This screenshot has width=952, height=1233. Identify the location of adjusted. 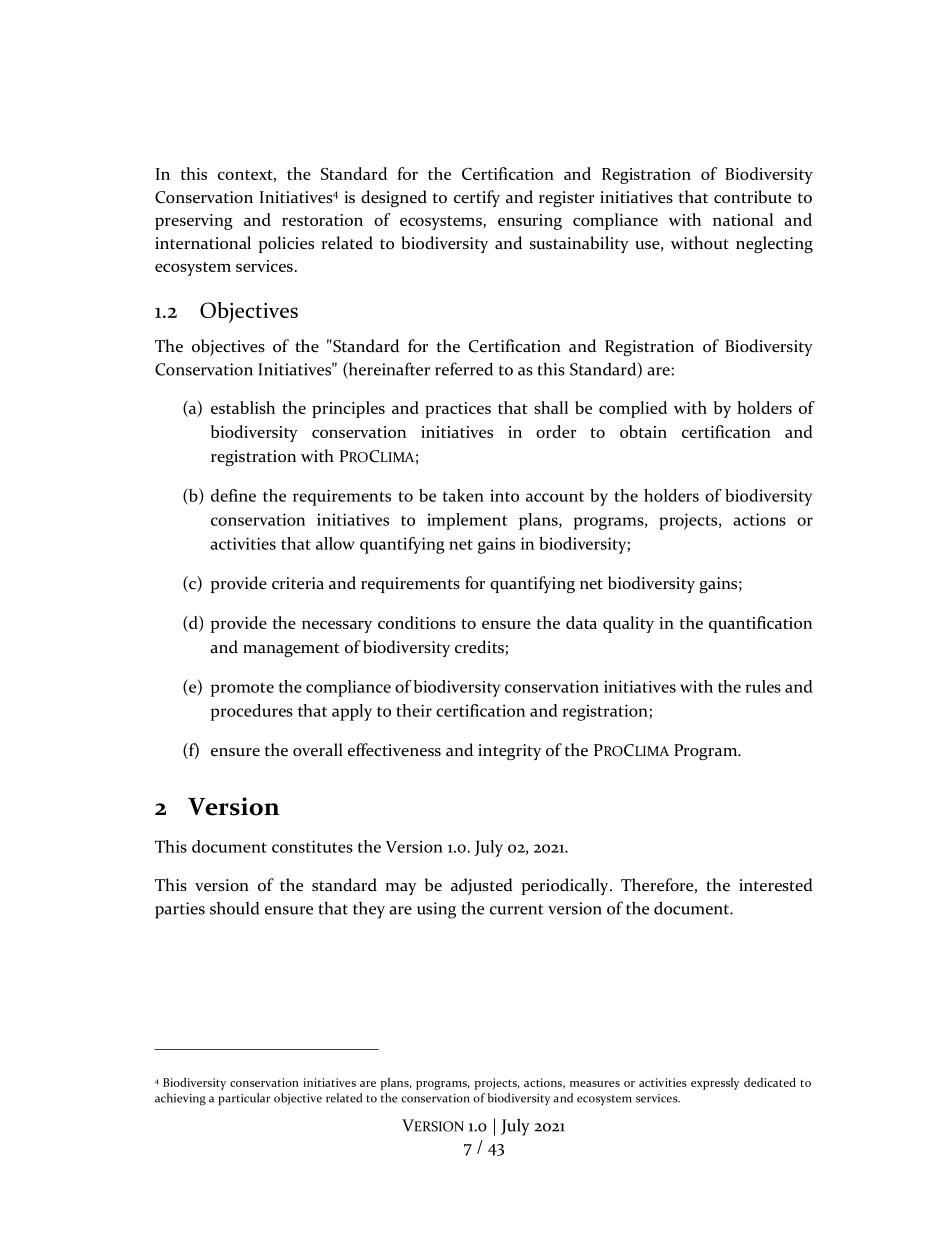
(482, 886).
